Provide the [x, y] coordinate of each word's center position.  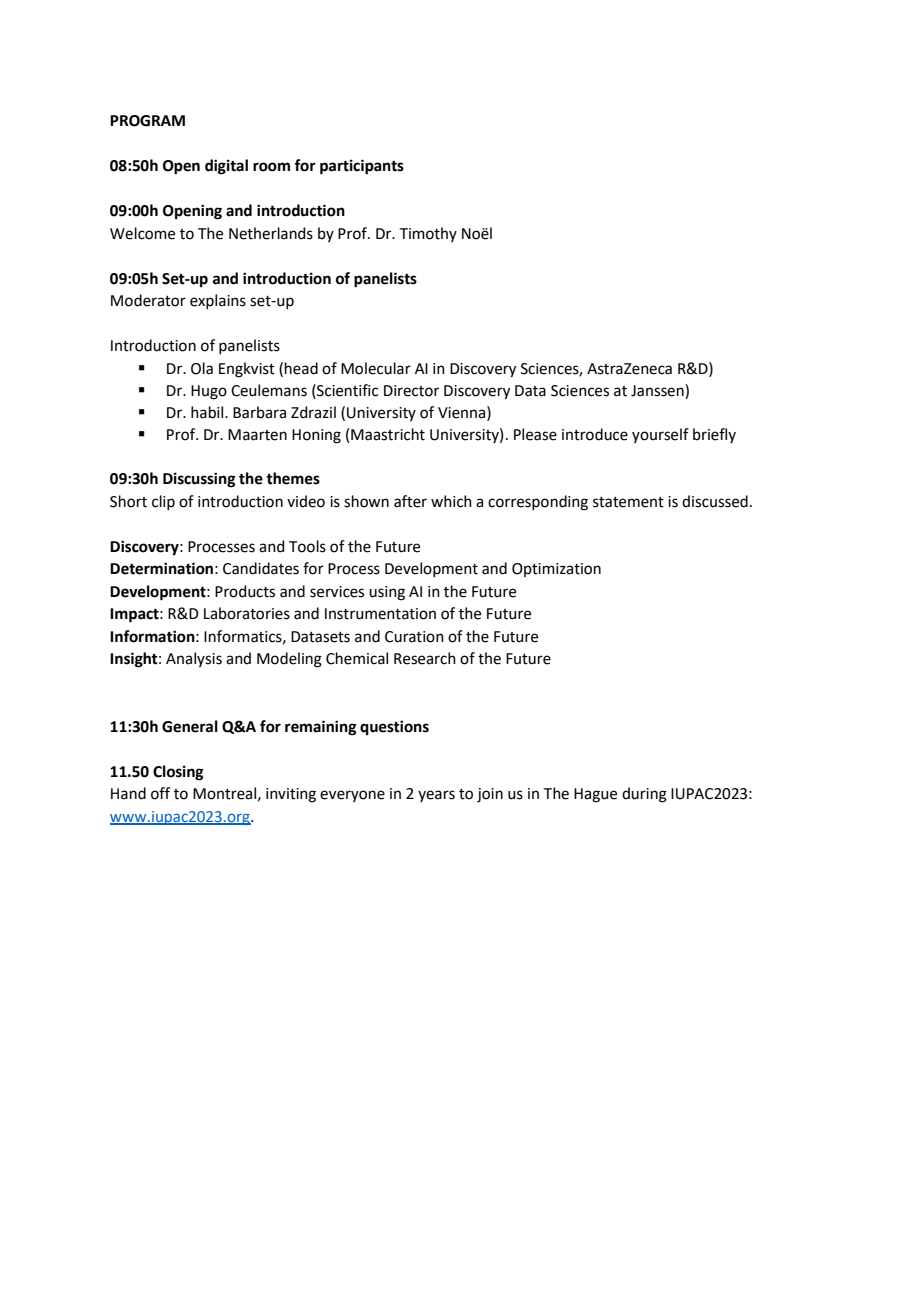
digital [226, 167]
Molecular [376, 368]
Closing [178, 773]
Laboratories [247, 613]
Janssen [658, 390]
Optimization [556, 570]
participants [362, 167]
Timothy [428, 234]
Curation [414, 637]
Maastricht [388, 434]
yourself [660, 435]
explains [218, 301]
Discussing [199, 480]
